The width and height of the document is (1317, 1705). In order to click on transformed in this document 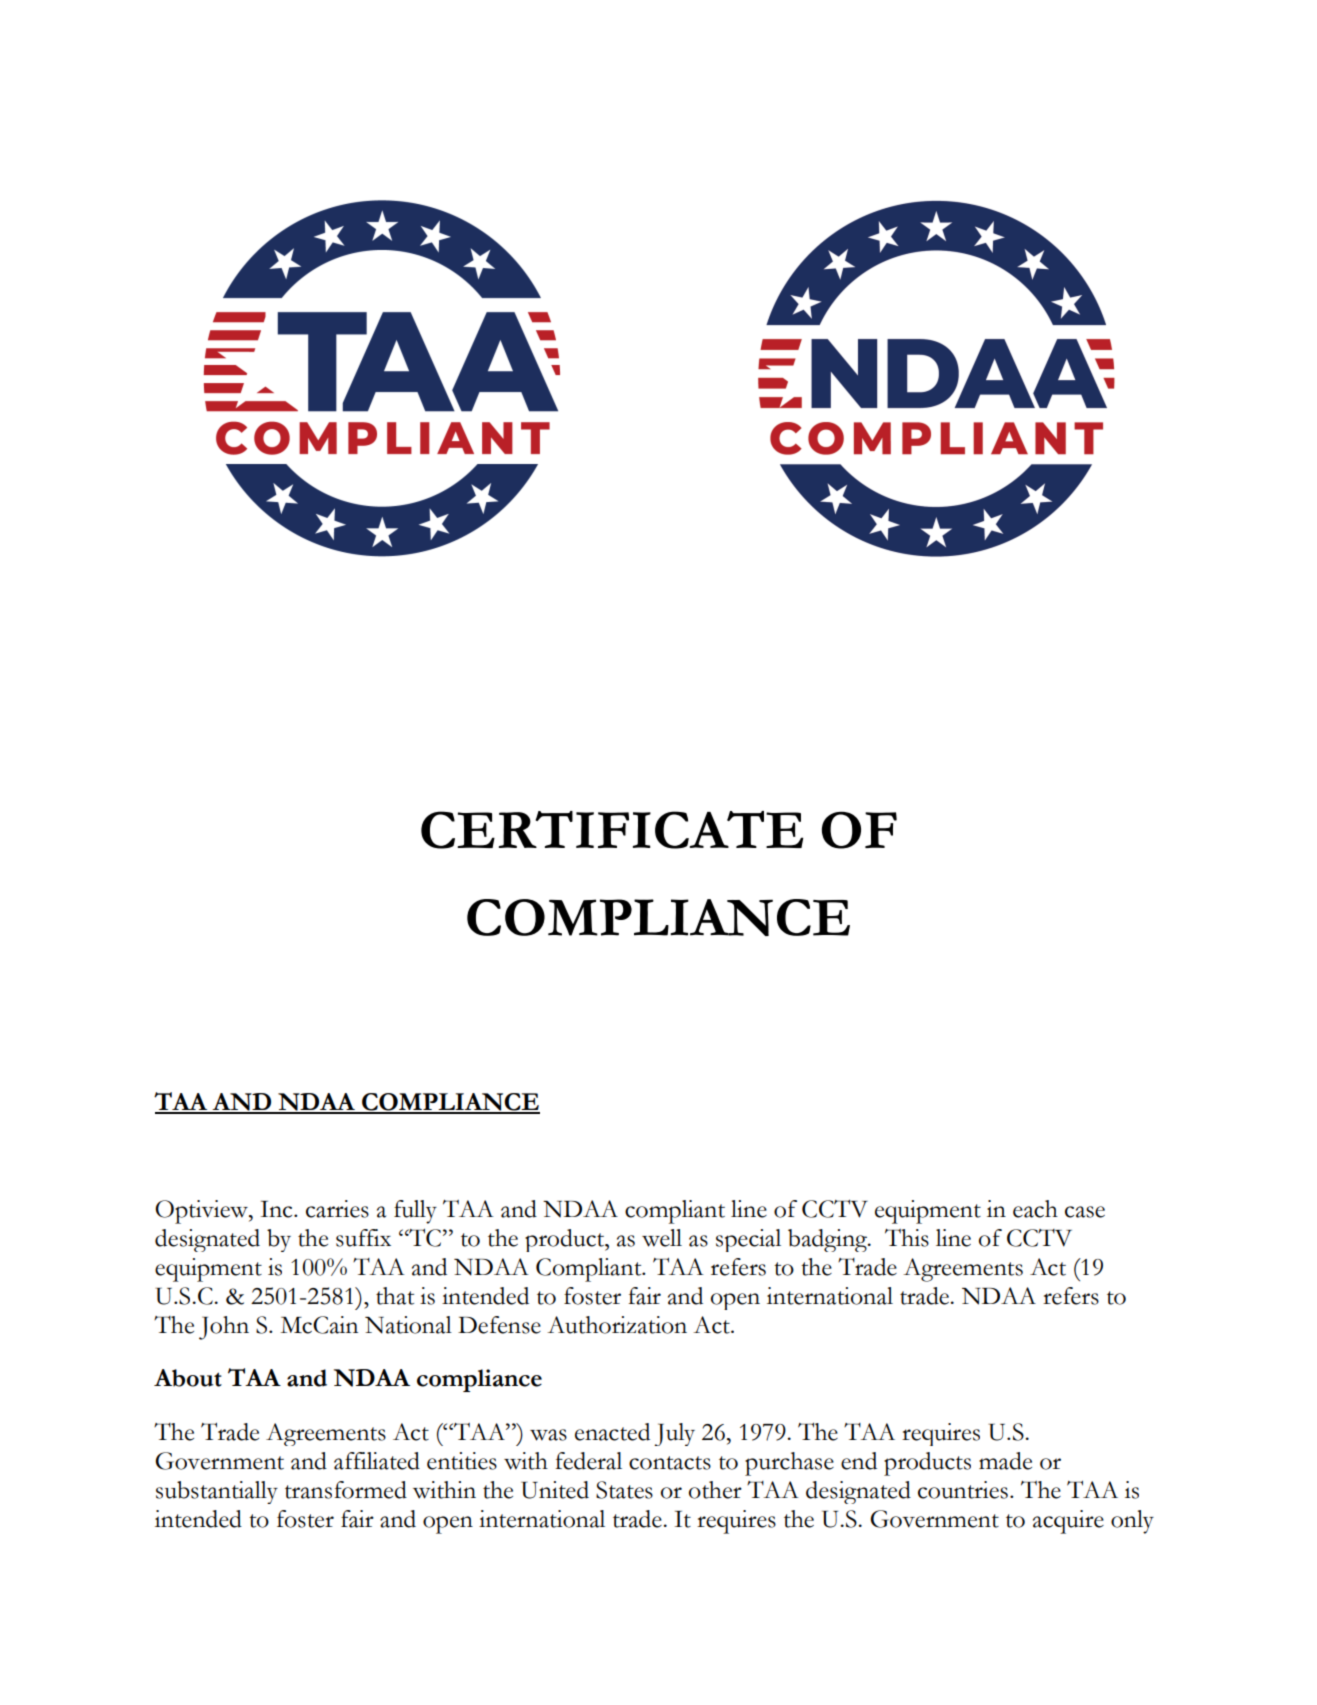, I will do `click(346, 1490)`.
